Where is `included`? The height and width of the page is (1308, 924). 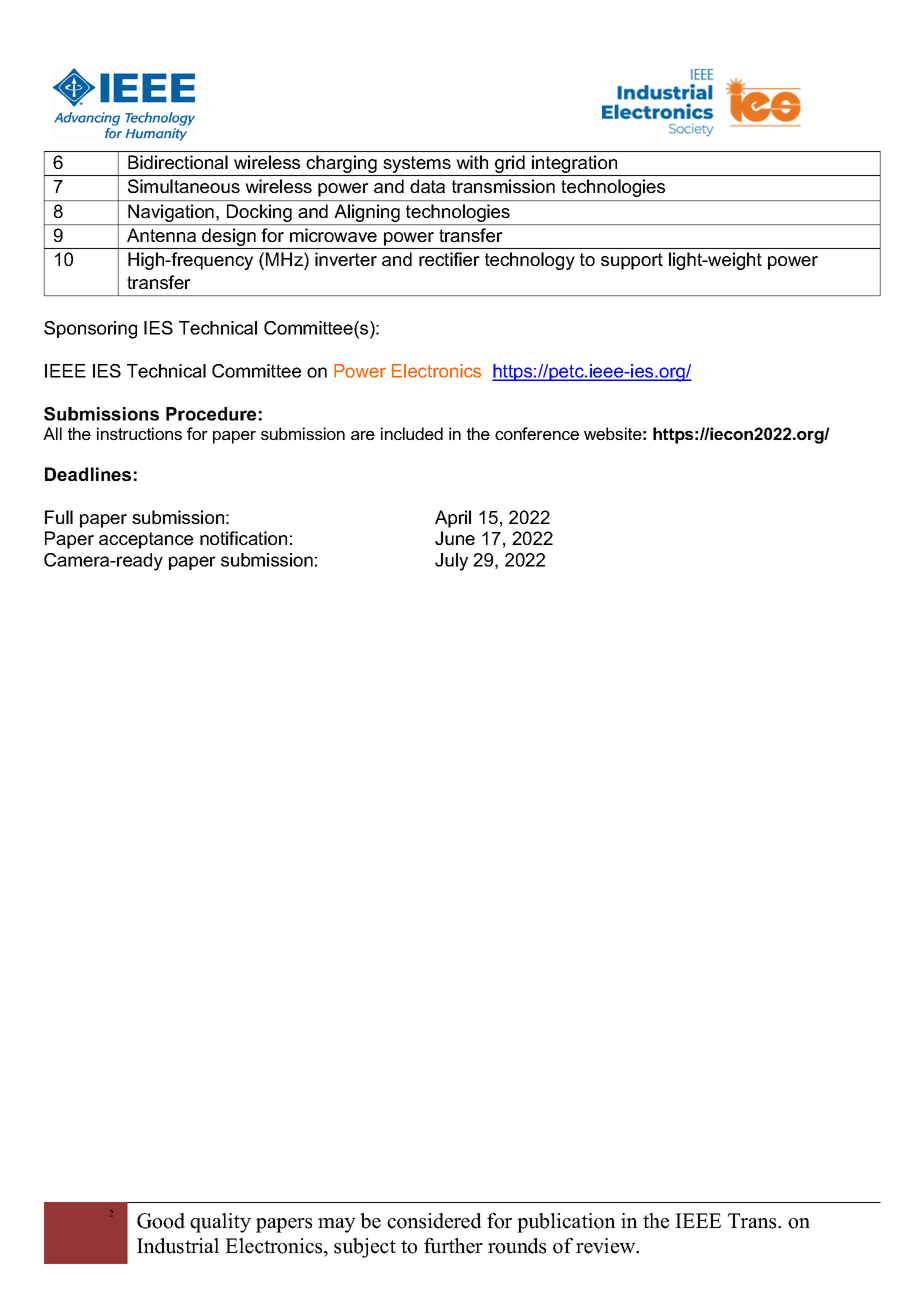 included is located at coordinates (412, 433).
